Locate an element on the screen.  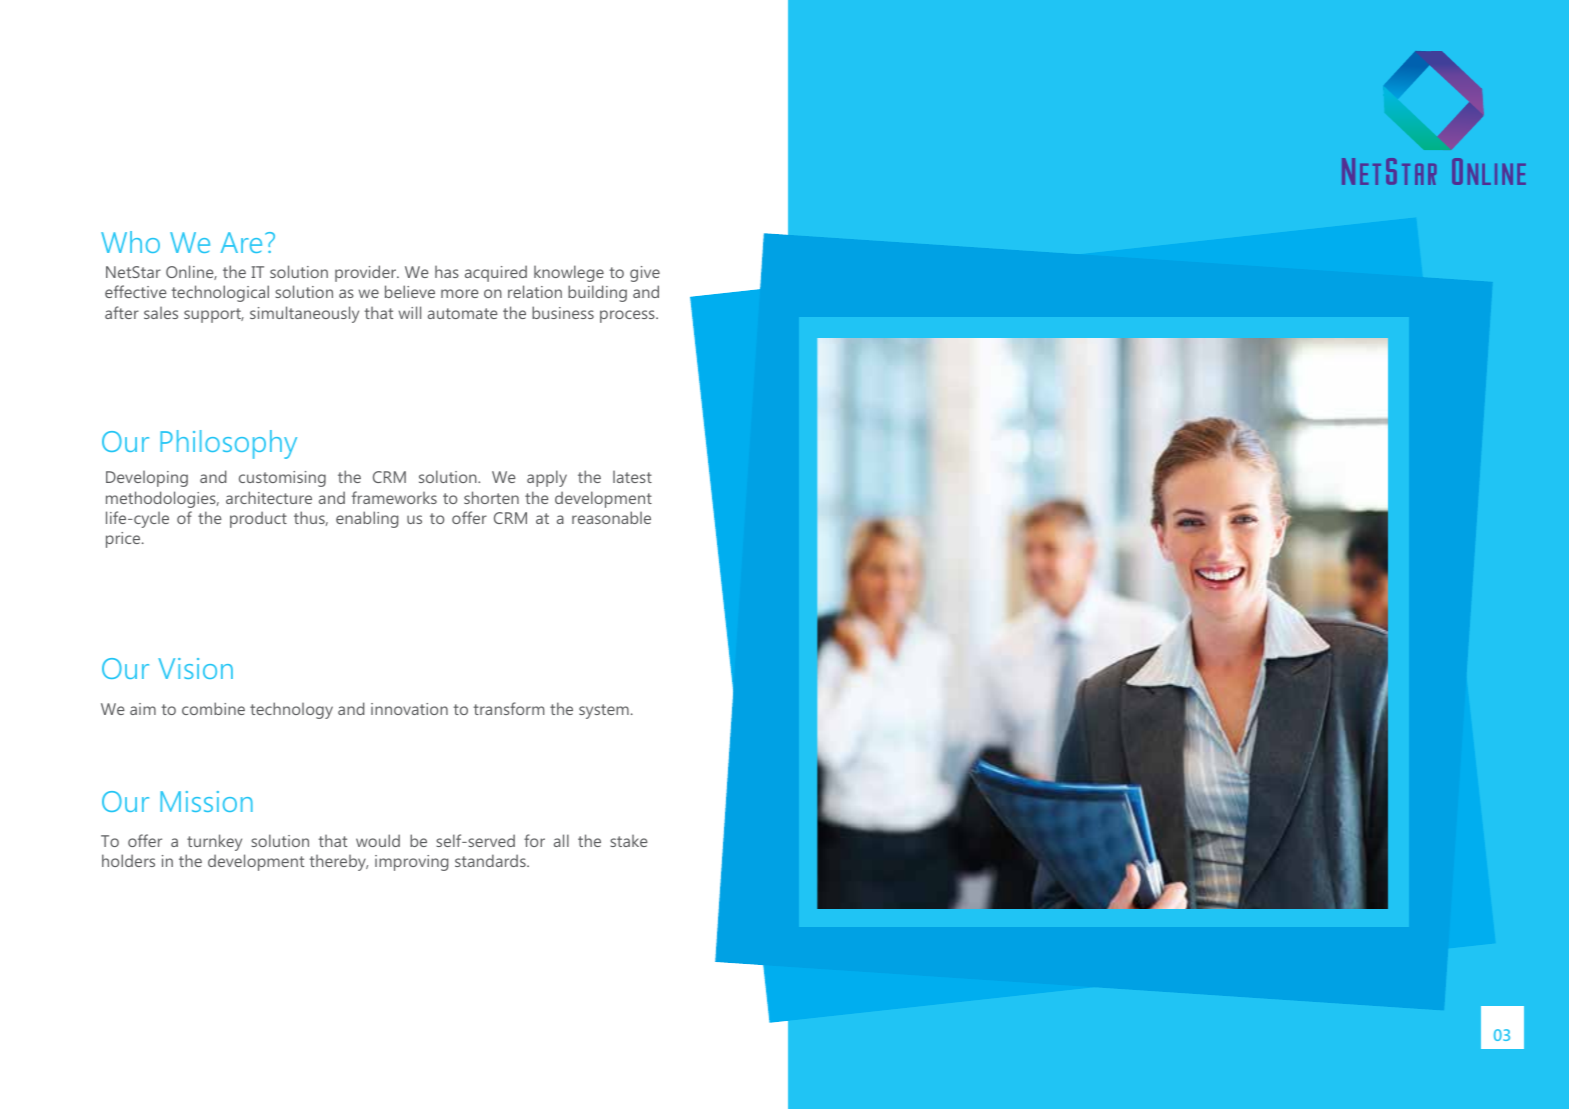
turnkey is located at coordinates (214, 842).
